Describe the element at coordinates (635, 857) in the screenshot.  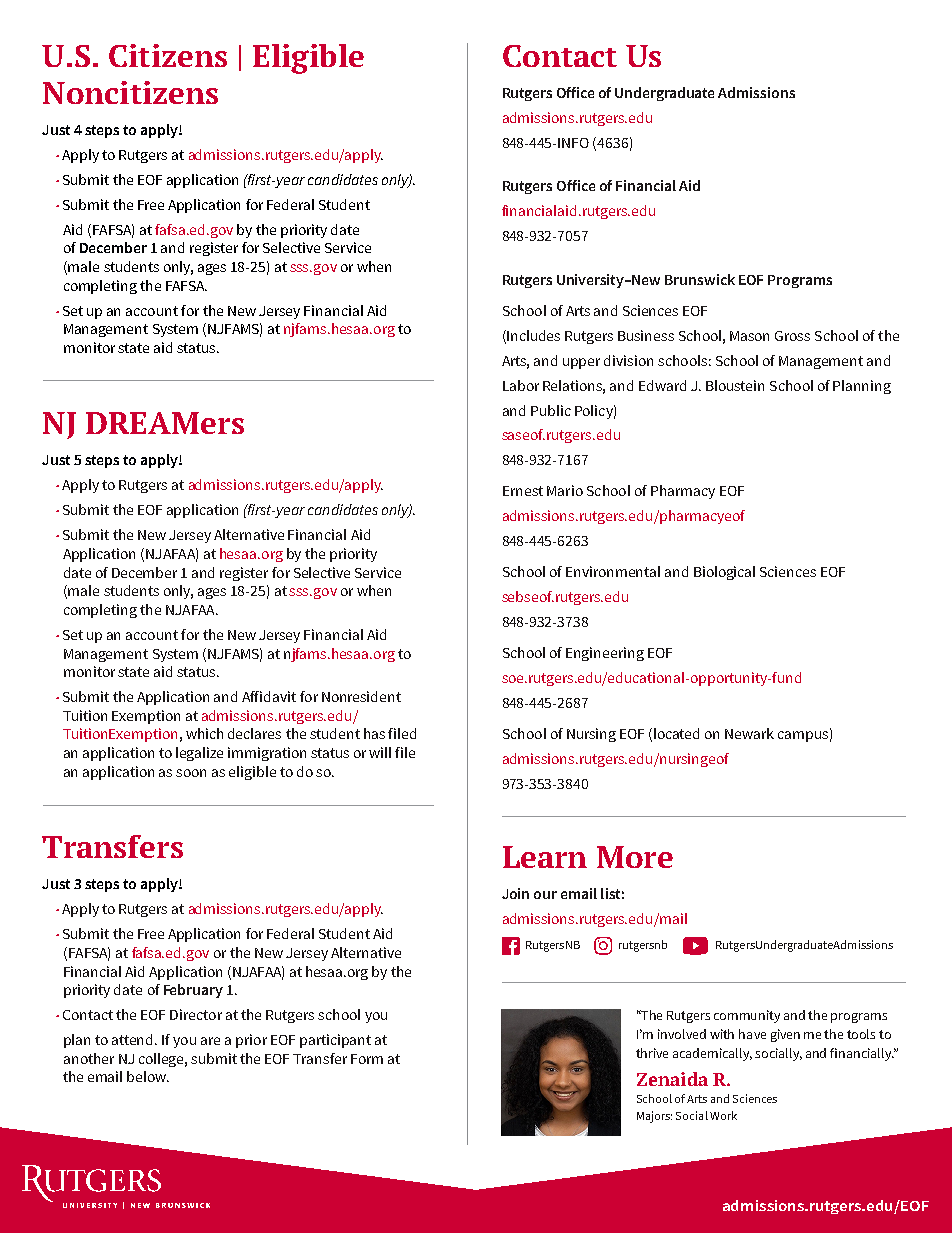
I see `More` at that location.
